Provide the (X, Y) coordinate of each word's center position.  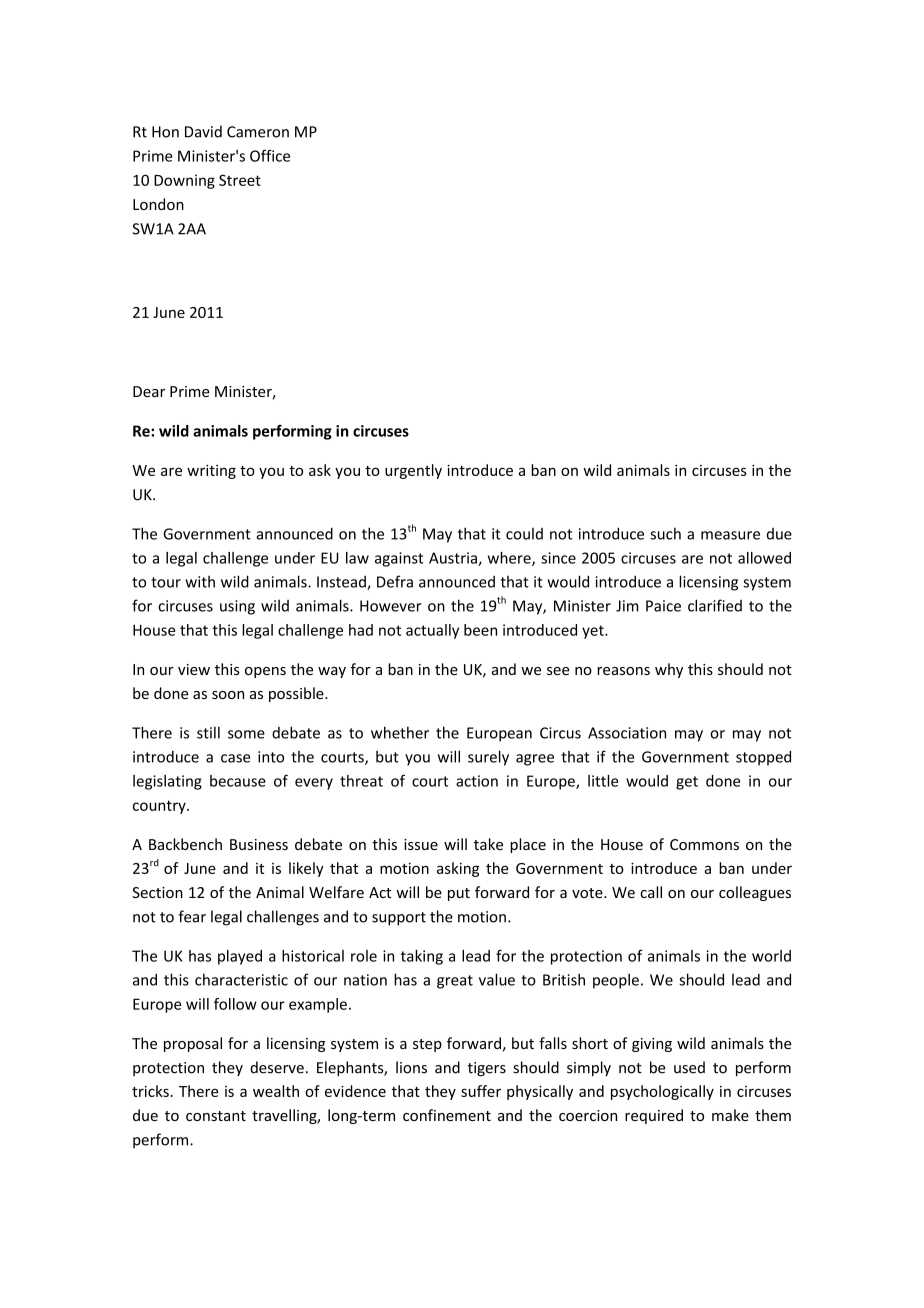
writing (211, 471)
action (477, 781)
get (687, 783)
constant (216, 1116)
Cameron (258, 132)
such (665, 533)
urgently (413, 471)
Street (240, 180)
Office (270, 156)
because (238, 781)
